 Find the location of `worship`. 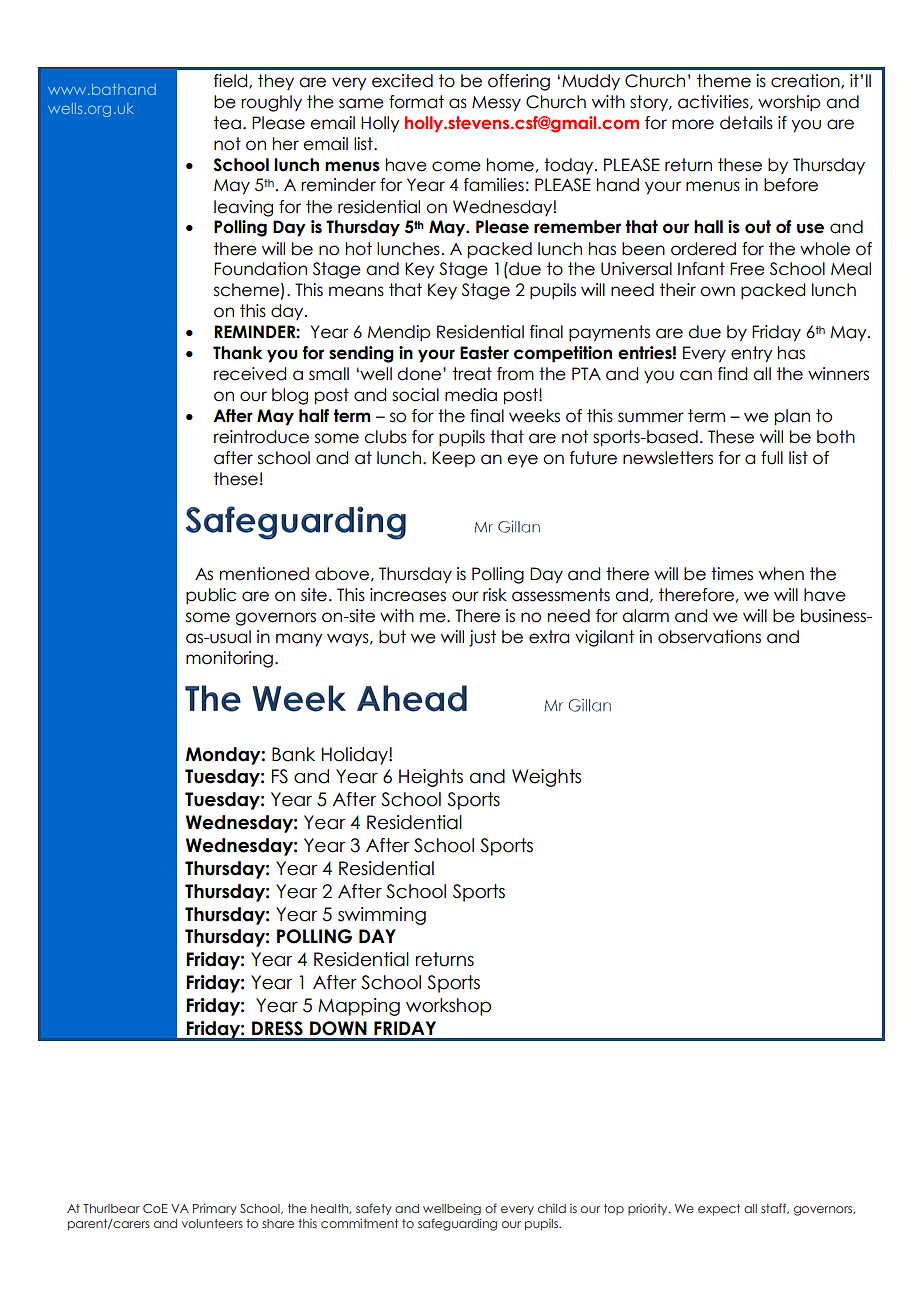

worship is located at coordinates (789, 103).
